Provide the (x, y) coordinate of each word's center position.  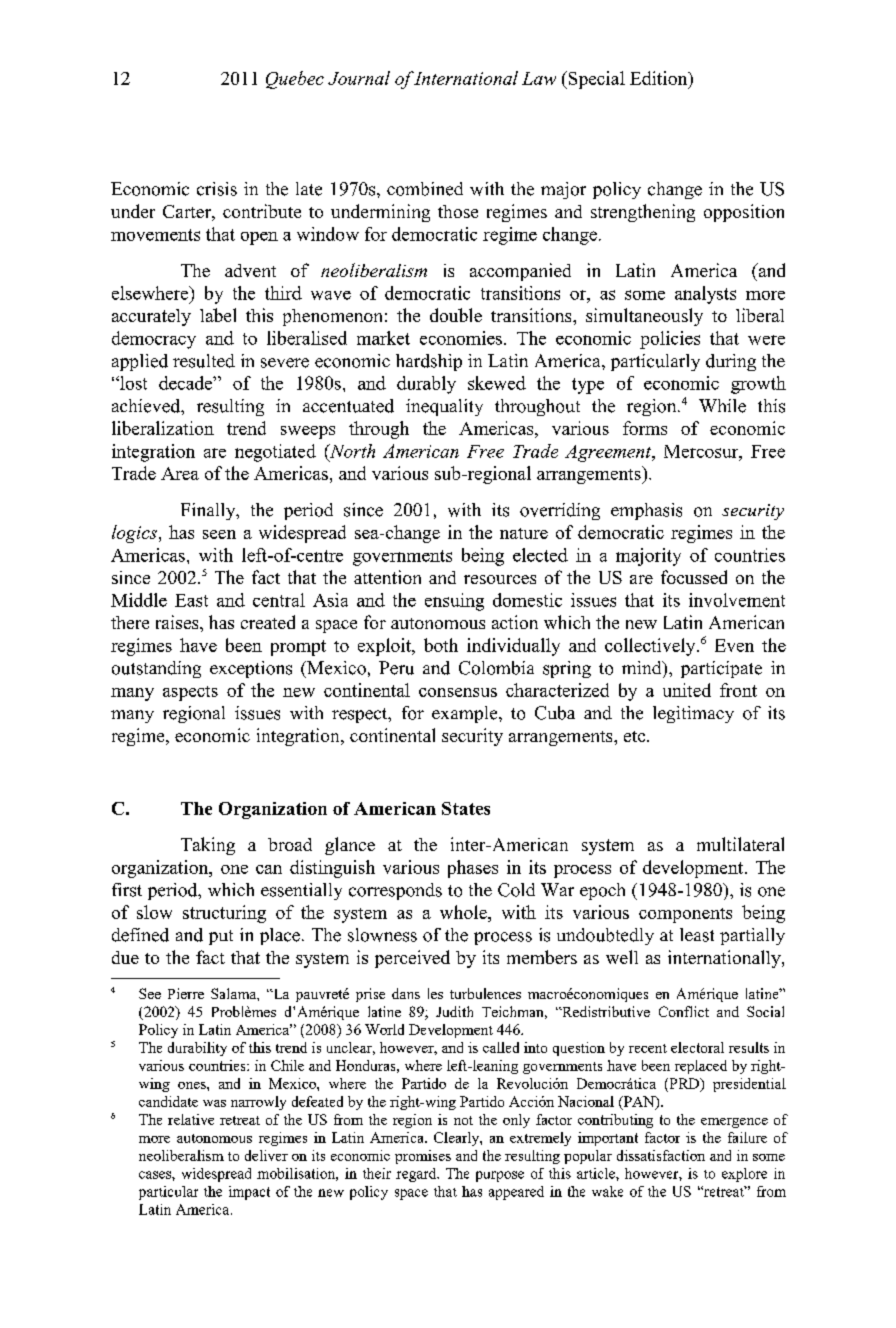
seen (219, 534)
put (221, 937)
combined (425, 189)
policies (670, 340)
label (218, 315)
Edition (660, 78)
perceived (412, 959)
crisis (217, 189)
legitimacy (693, 714)
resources (500, 579)
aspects (190, 693)
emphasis (646, 511)
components (685, 915)
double (456, 315)
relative (191, 1119)
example (466, 714)
